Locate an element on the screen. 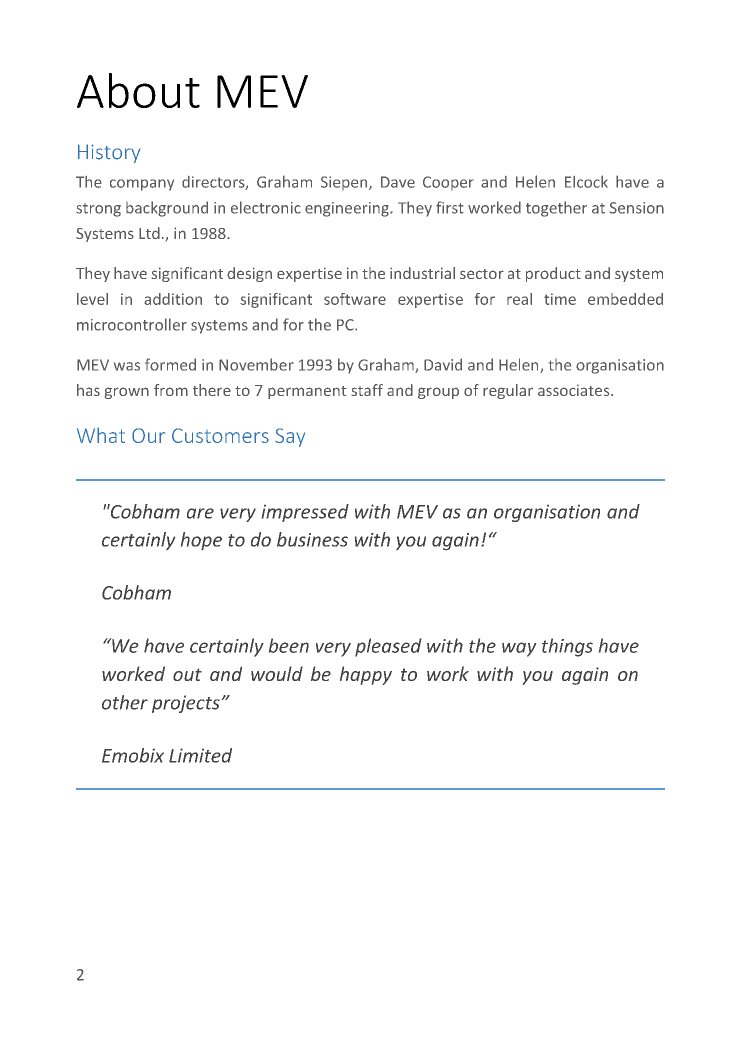  together is located at coordinates (556, 209).
